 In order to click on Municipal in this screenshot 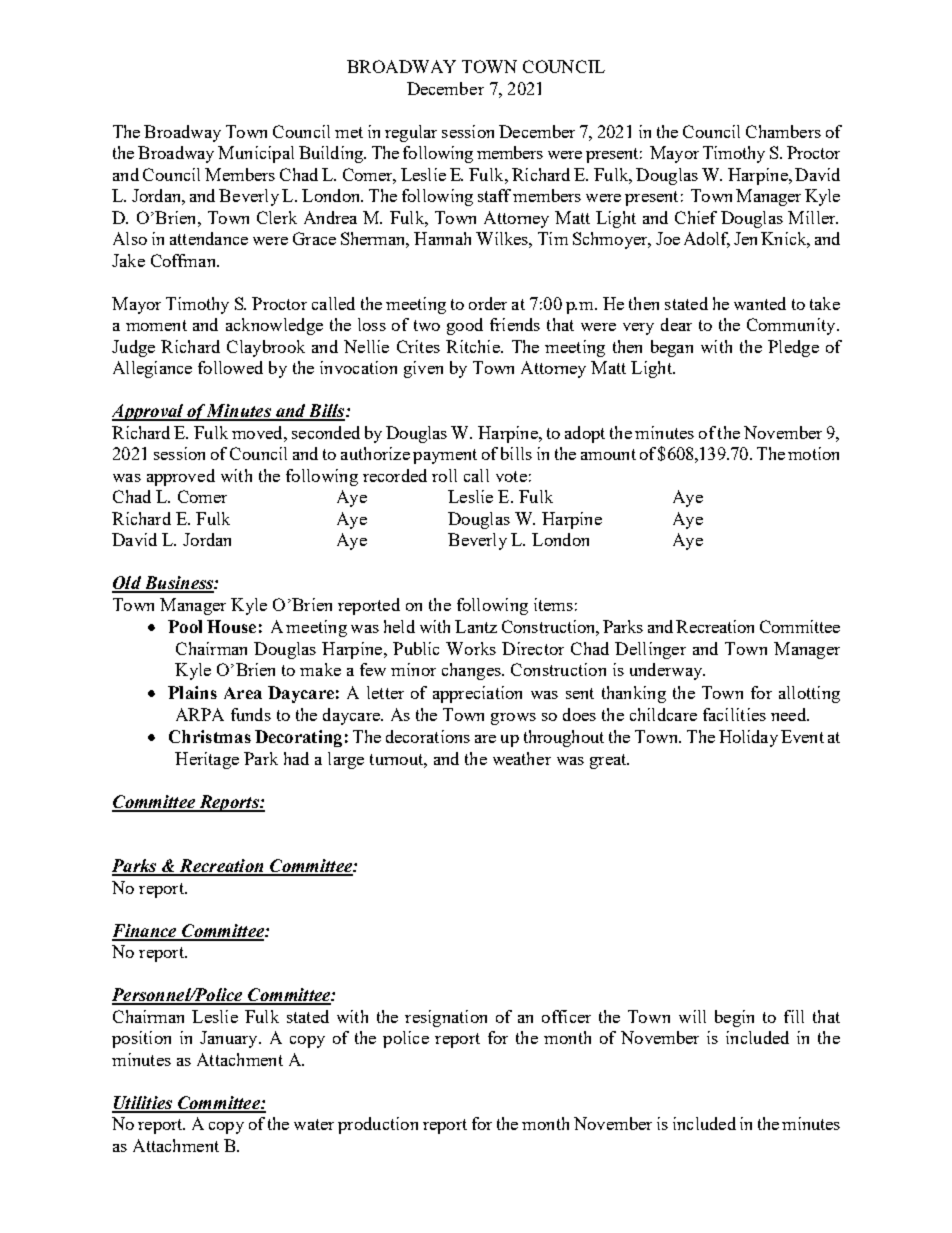, I will do `click(256, 154)`.
